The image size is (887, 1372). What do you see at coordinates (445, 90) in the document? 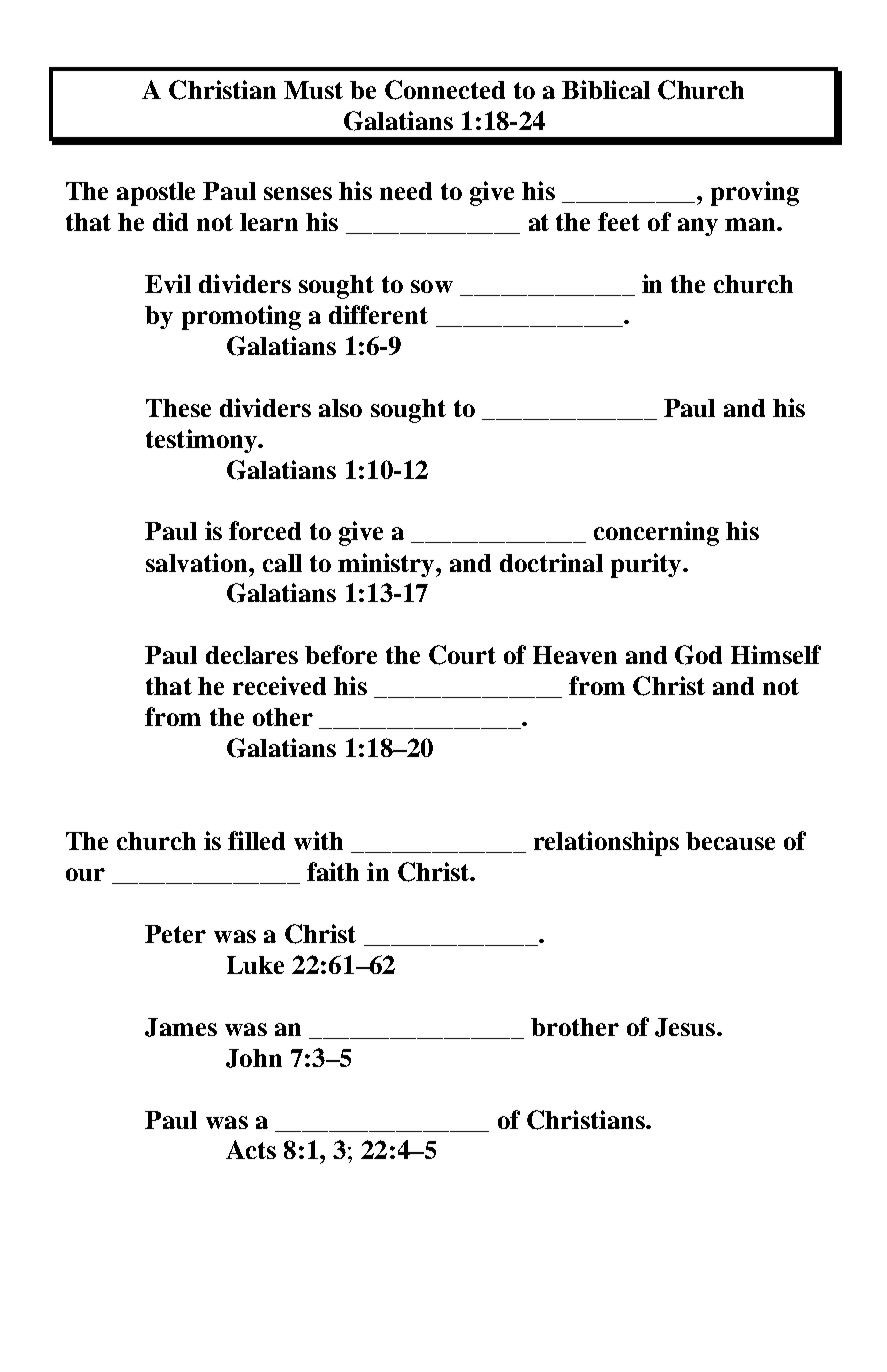
I see `Connected` at bounding box center [445, 90].
